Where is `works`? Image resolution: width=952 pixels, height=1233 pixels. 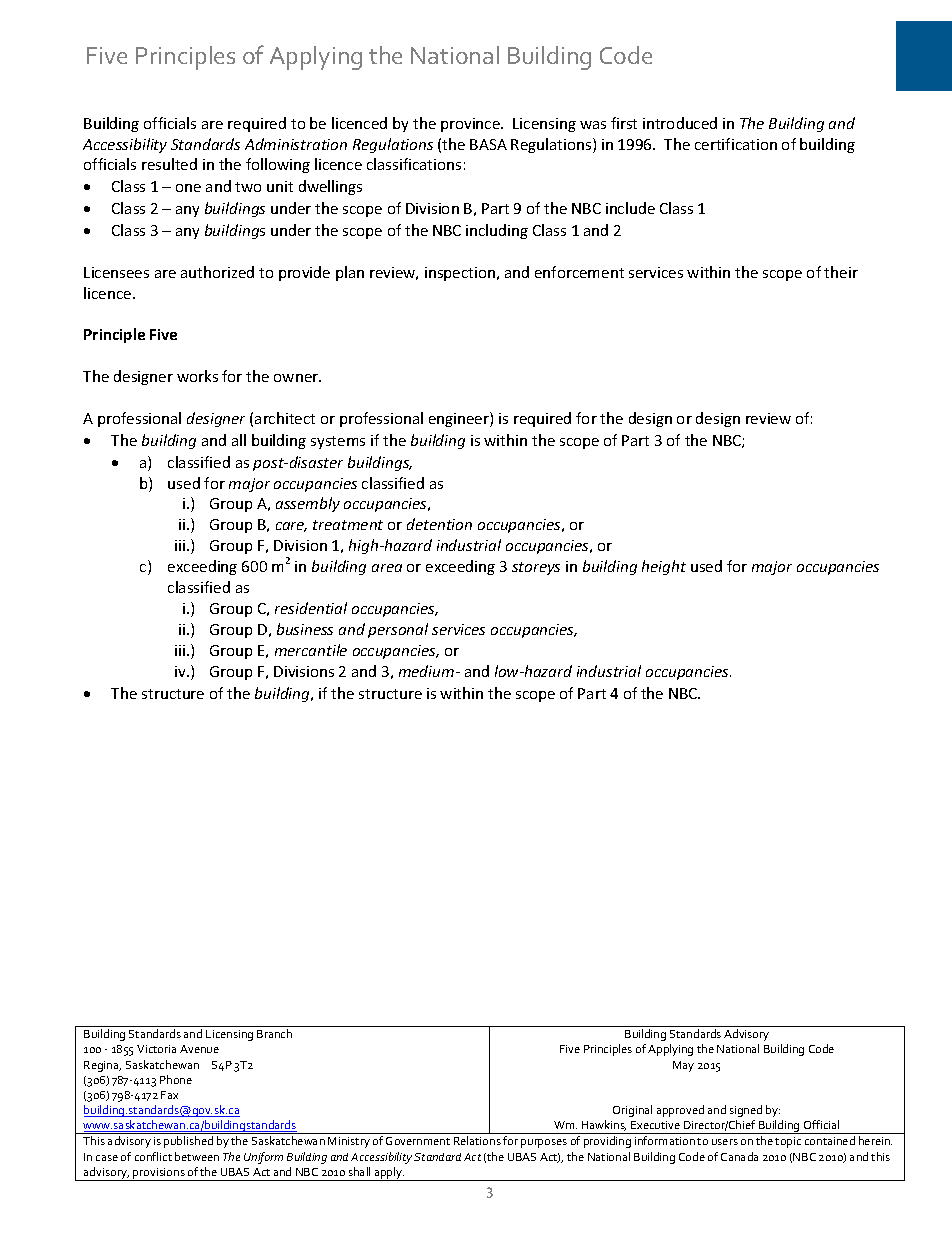 works is located at coordinates (197, 376).
